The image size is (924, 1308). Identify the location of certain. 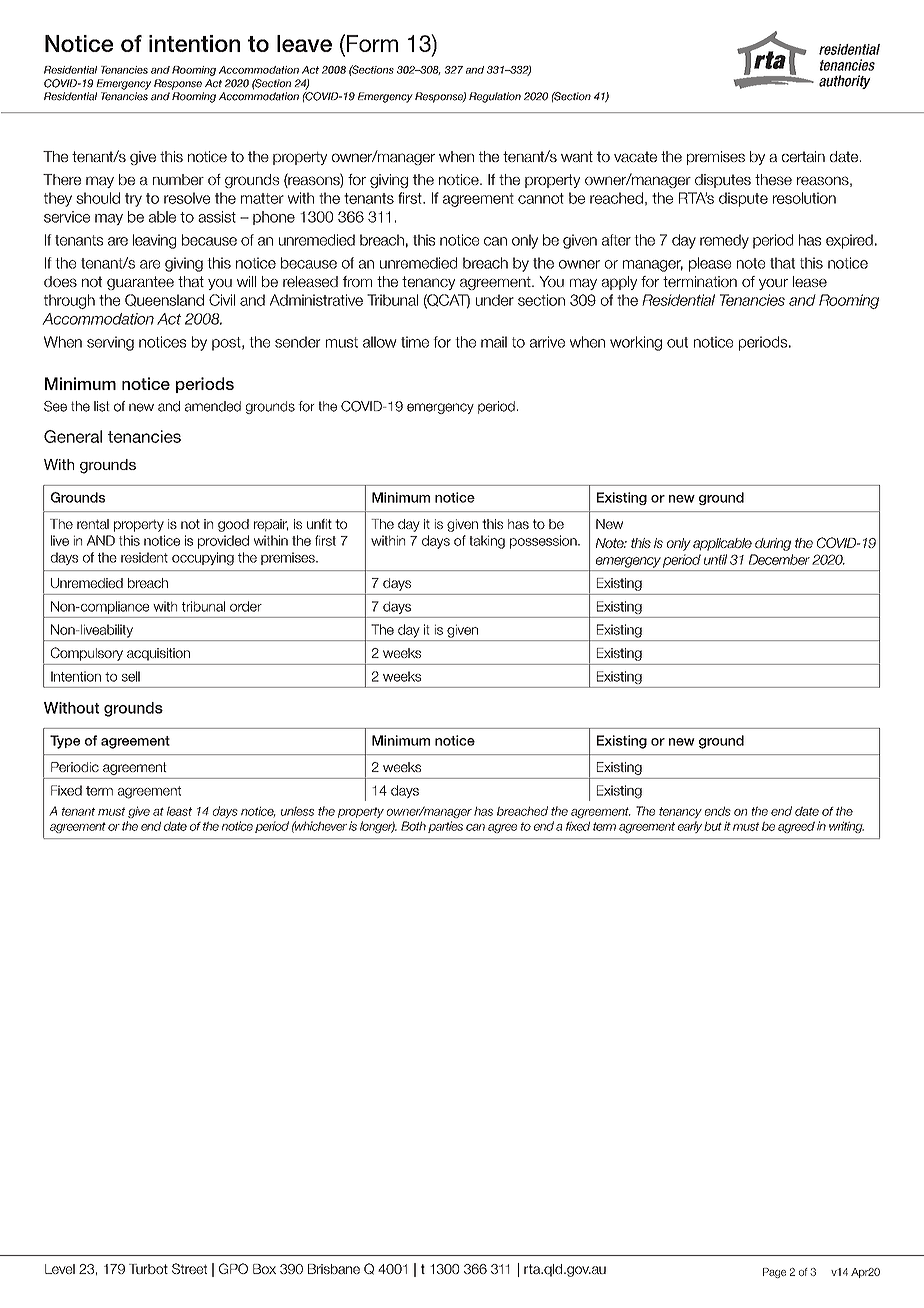
(803, 156).
